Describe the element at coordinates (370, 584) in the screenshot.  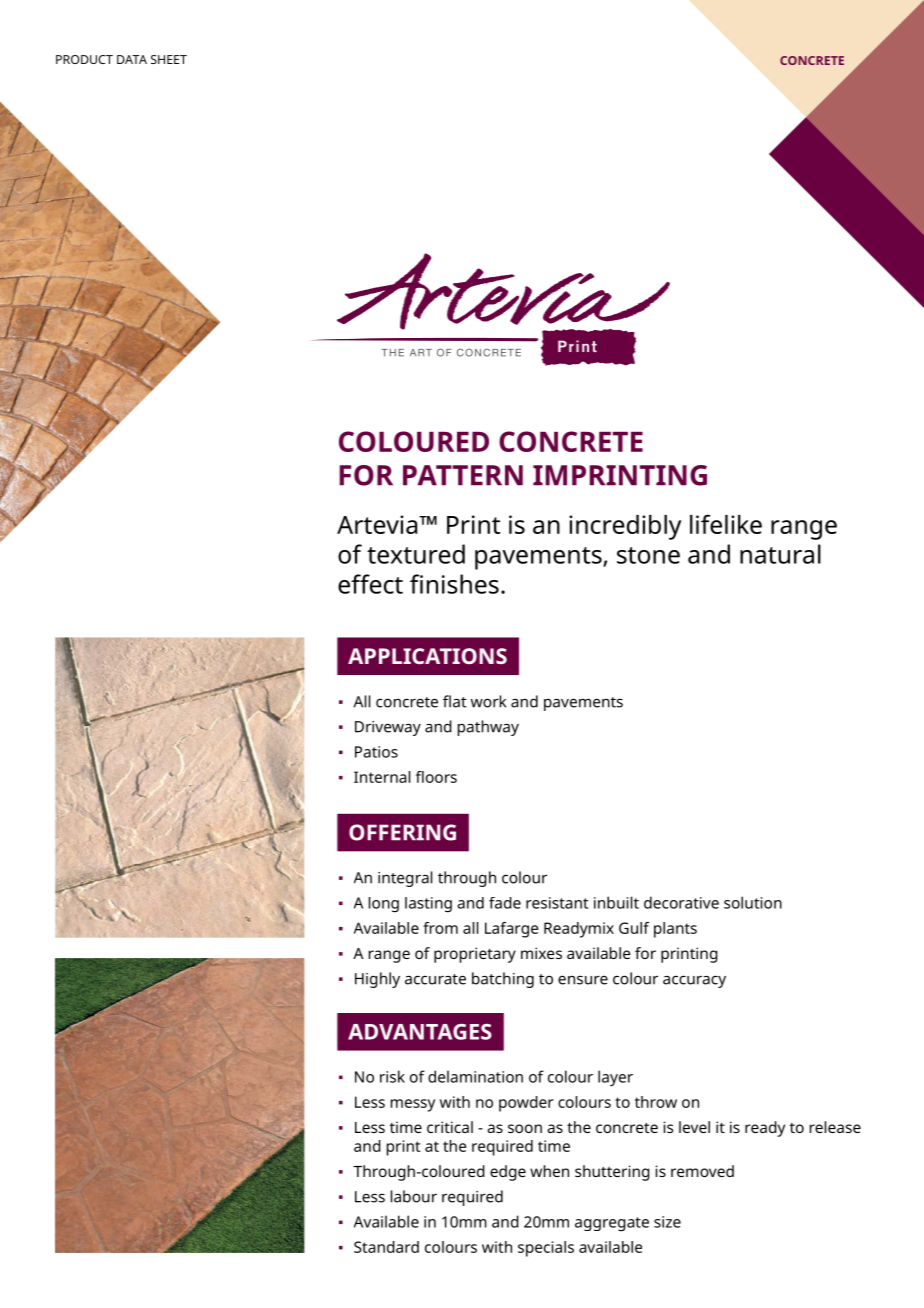
I see `effect` at that location.
